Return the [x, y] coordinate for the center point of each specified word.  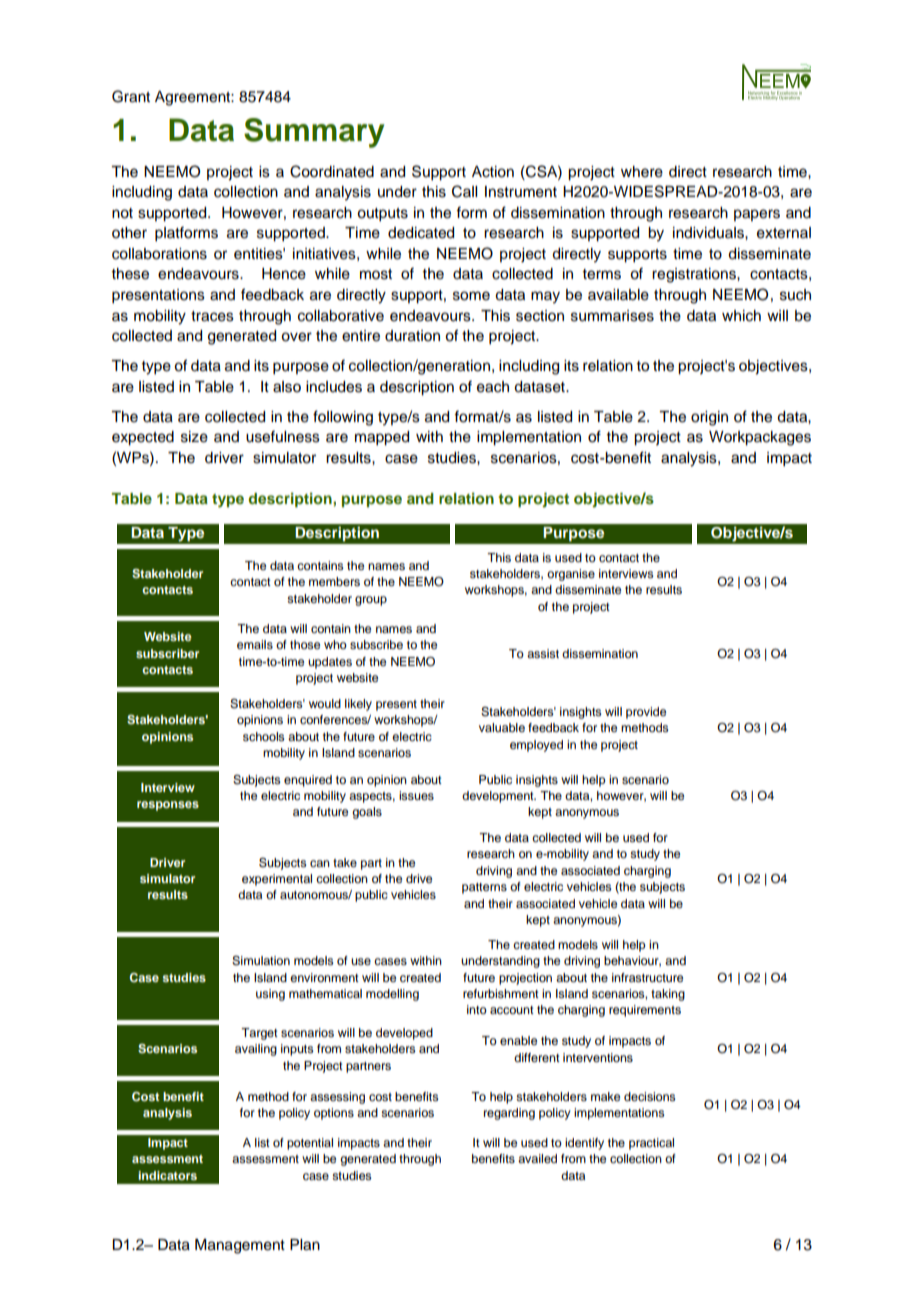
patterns [484, 888]
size [194, 437]
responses [168, 806]
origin [709, 418]
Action [493, 172]
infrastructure [647, 977]
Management [240, 1246]
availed [537, 1158]
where [642, 172]
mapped [382, 438]
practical [651, 1144]
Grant [131, 96]
